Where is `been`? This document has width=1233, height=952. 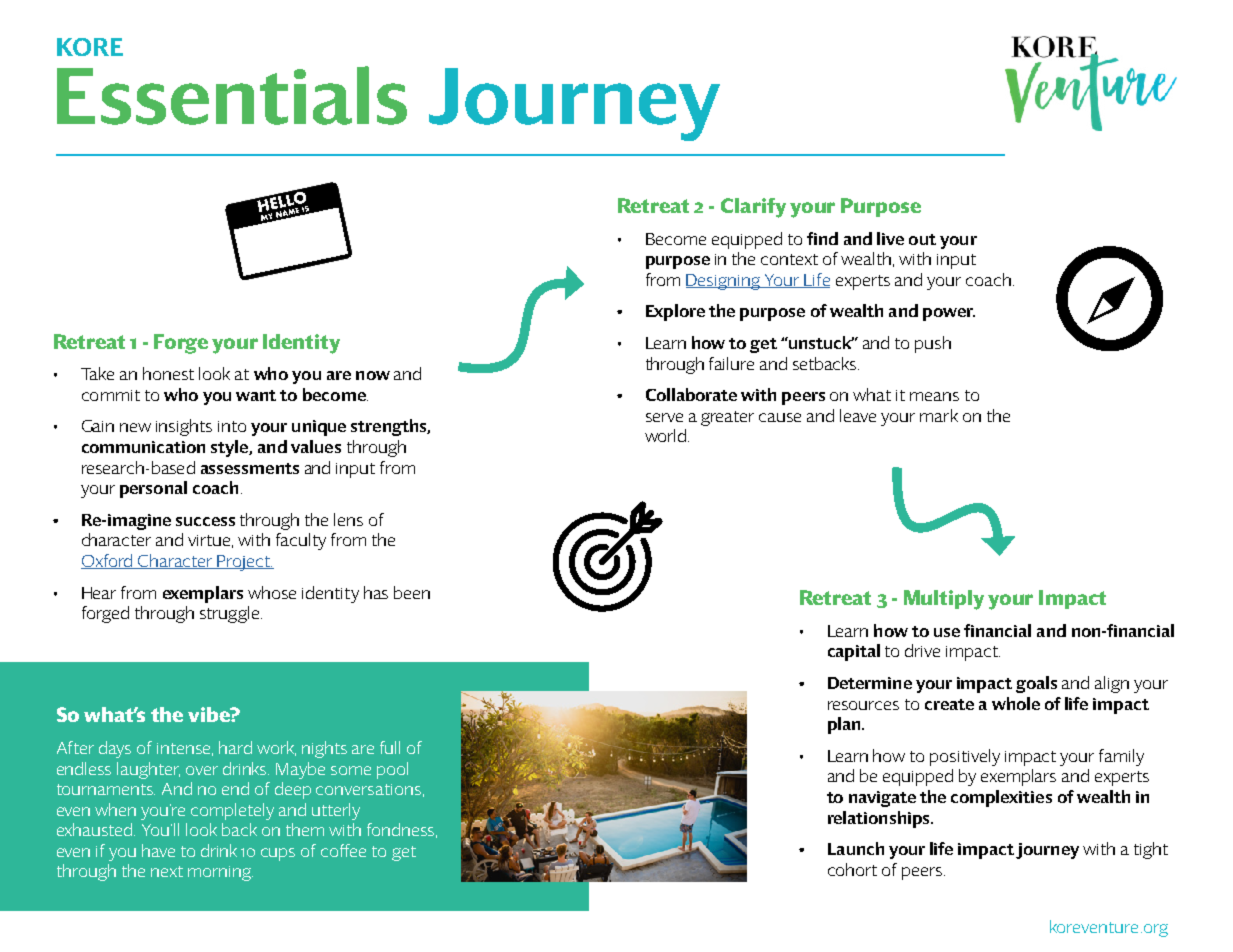 been is located at coordinates (412, 592).
